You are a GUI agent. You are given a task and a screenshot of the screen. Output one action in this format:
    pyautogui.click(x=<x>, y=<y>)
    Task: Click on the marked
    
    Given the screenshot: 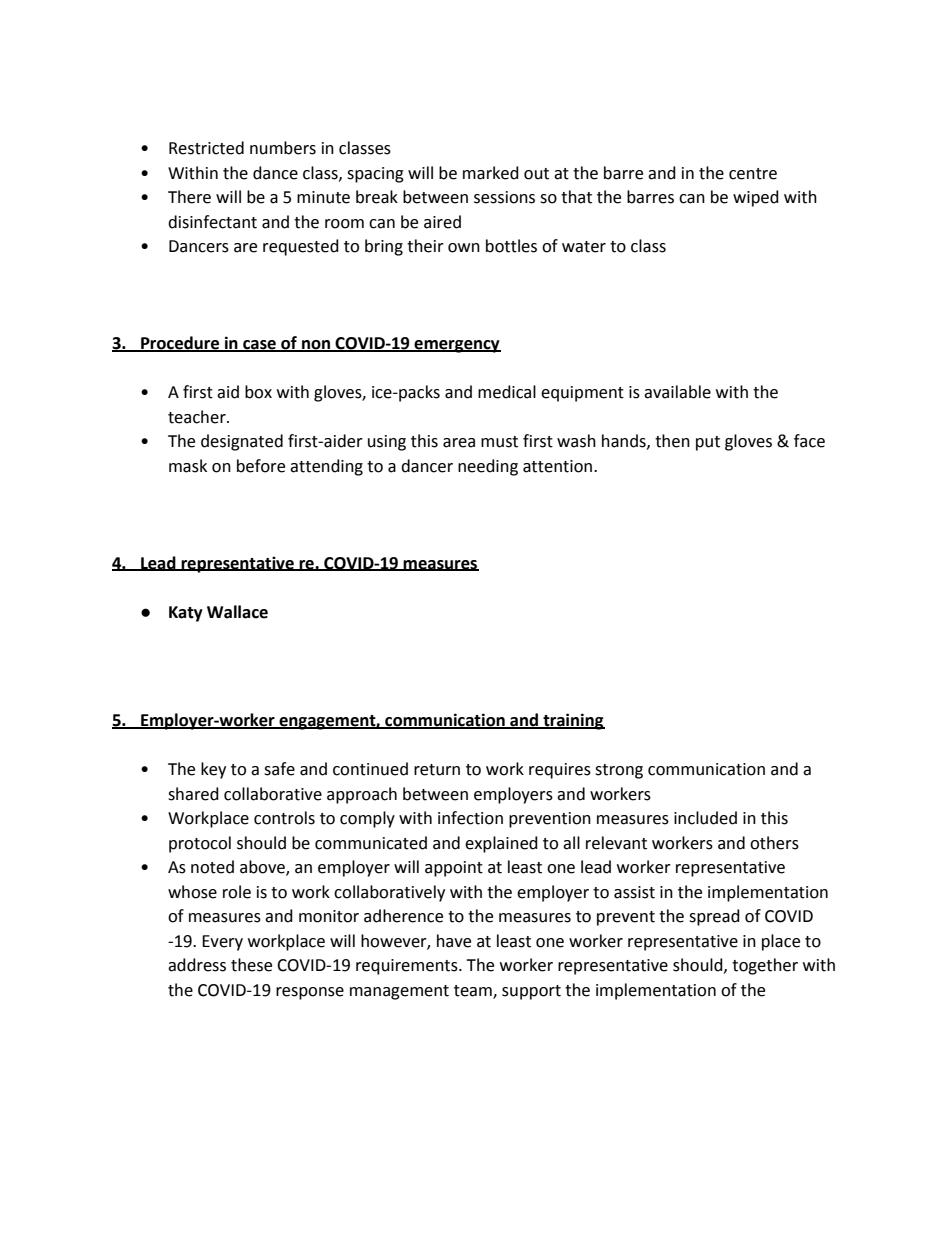 What is the action you would take?
    pyautogui.click(x=491, y=173)
